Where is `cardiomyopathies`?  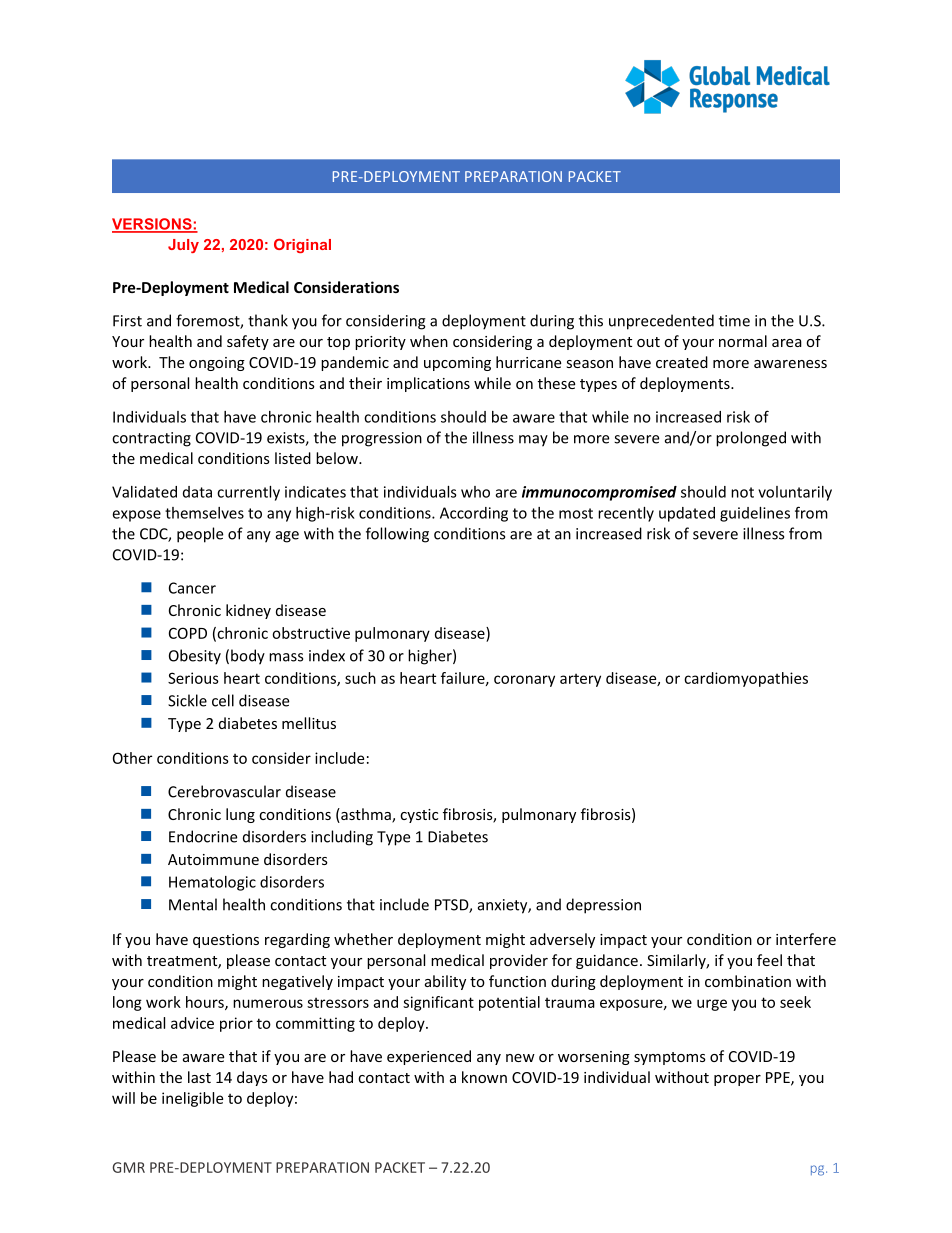 cardiomyopathies is located at coordinates (746, 679).
